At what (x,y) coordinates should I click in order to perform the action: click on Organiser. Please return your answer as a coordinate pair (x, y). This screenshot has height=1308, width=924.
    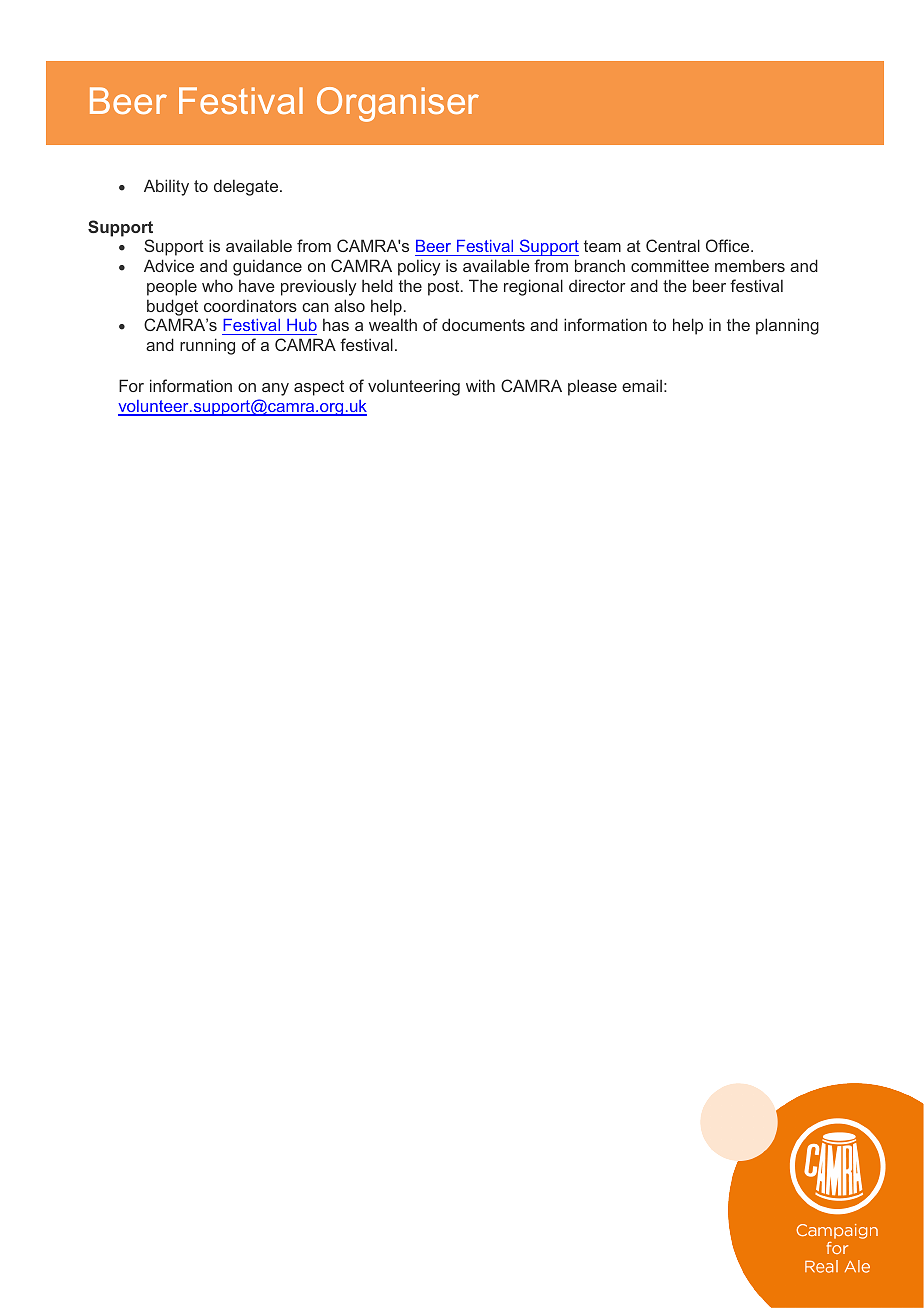
    Looking at the image, I should click on (398, 104).
